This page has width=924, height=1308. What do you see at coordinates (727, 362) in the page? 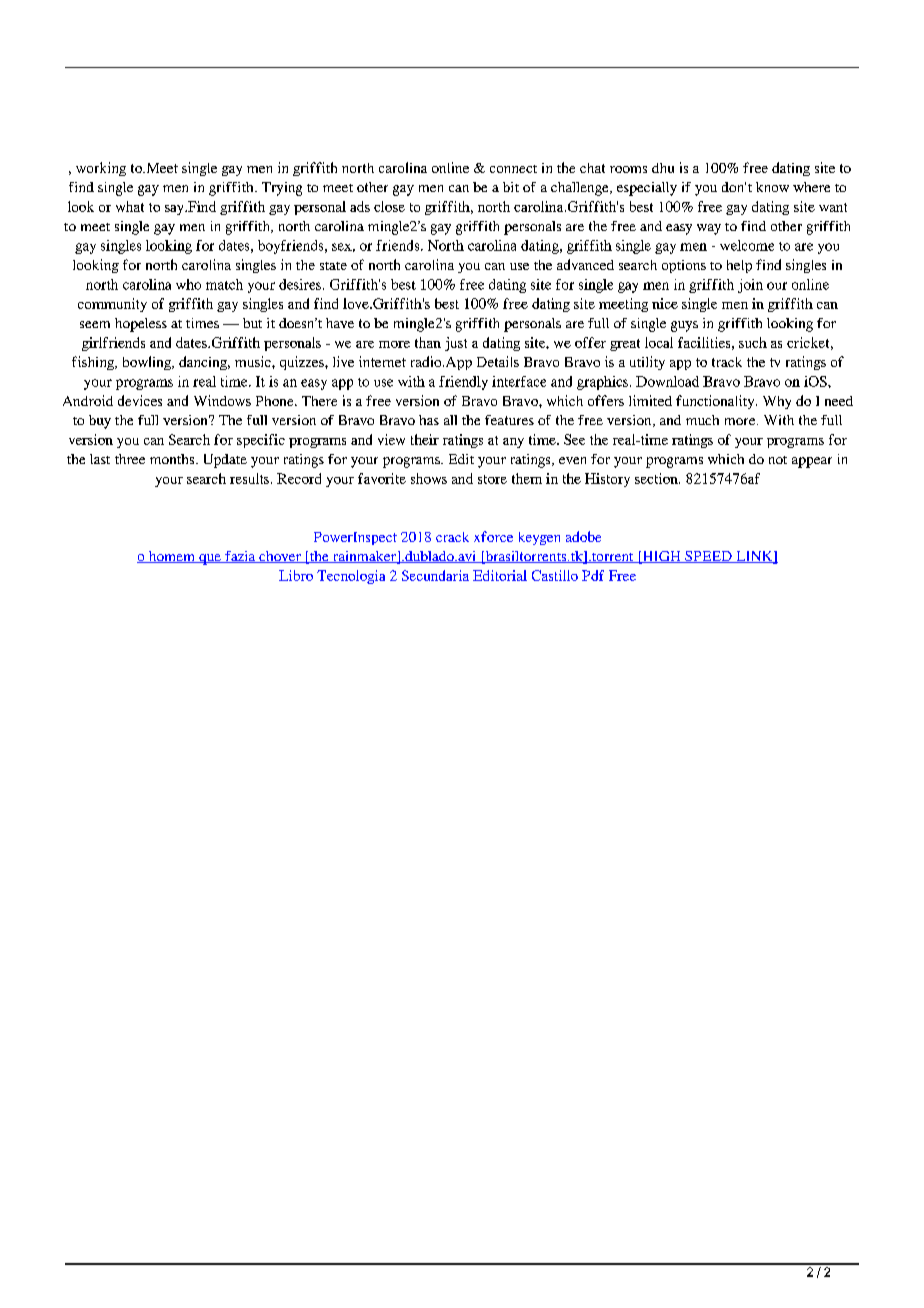
I see `track` at bounding box center [727, 362].
